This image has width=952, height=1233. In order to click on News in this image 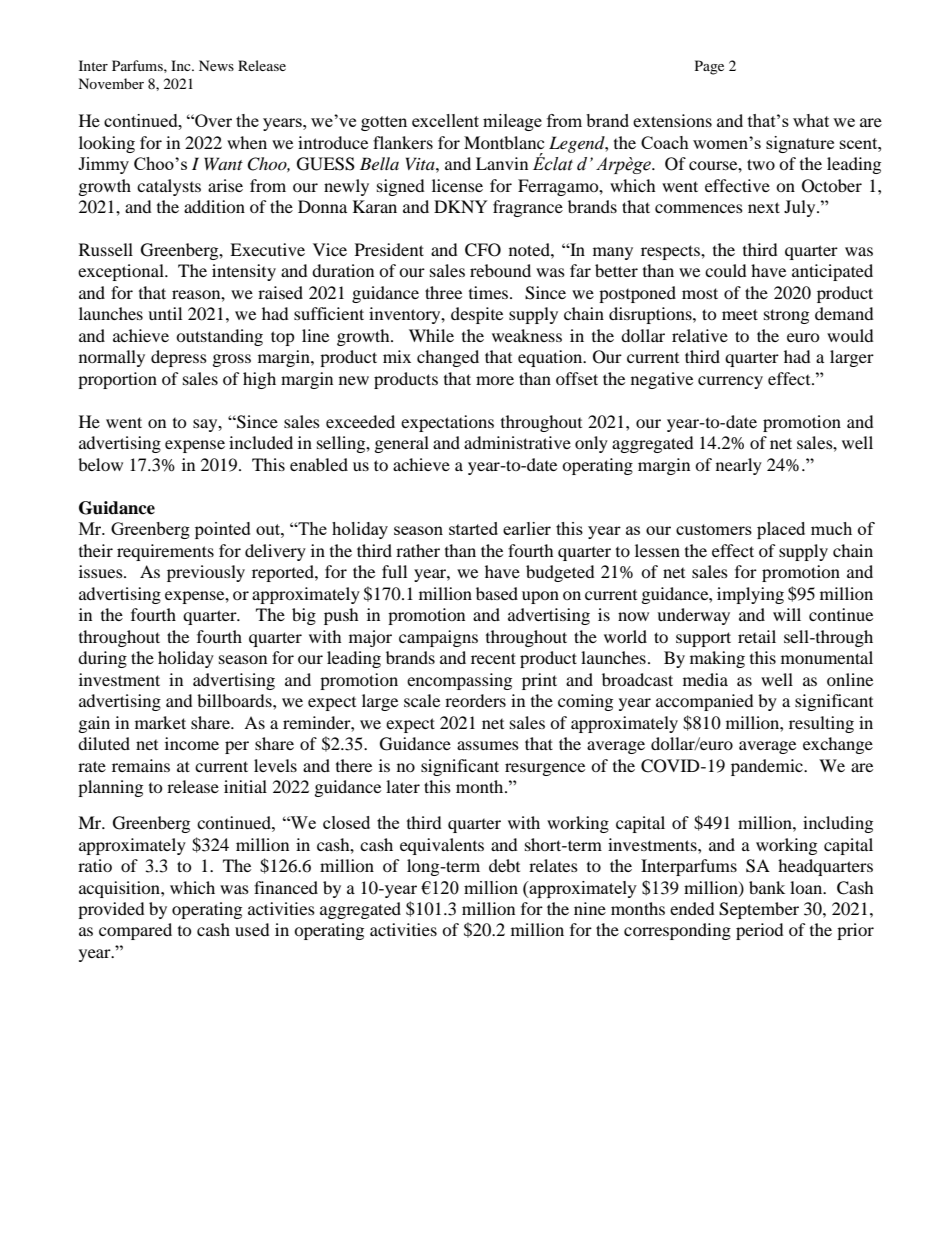, I will do `click(216, 65)`.
